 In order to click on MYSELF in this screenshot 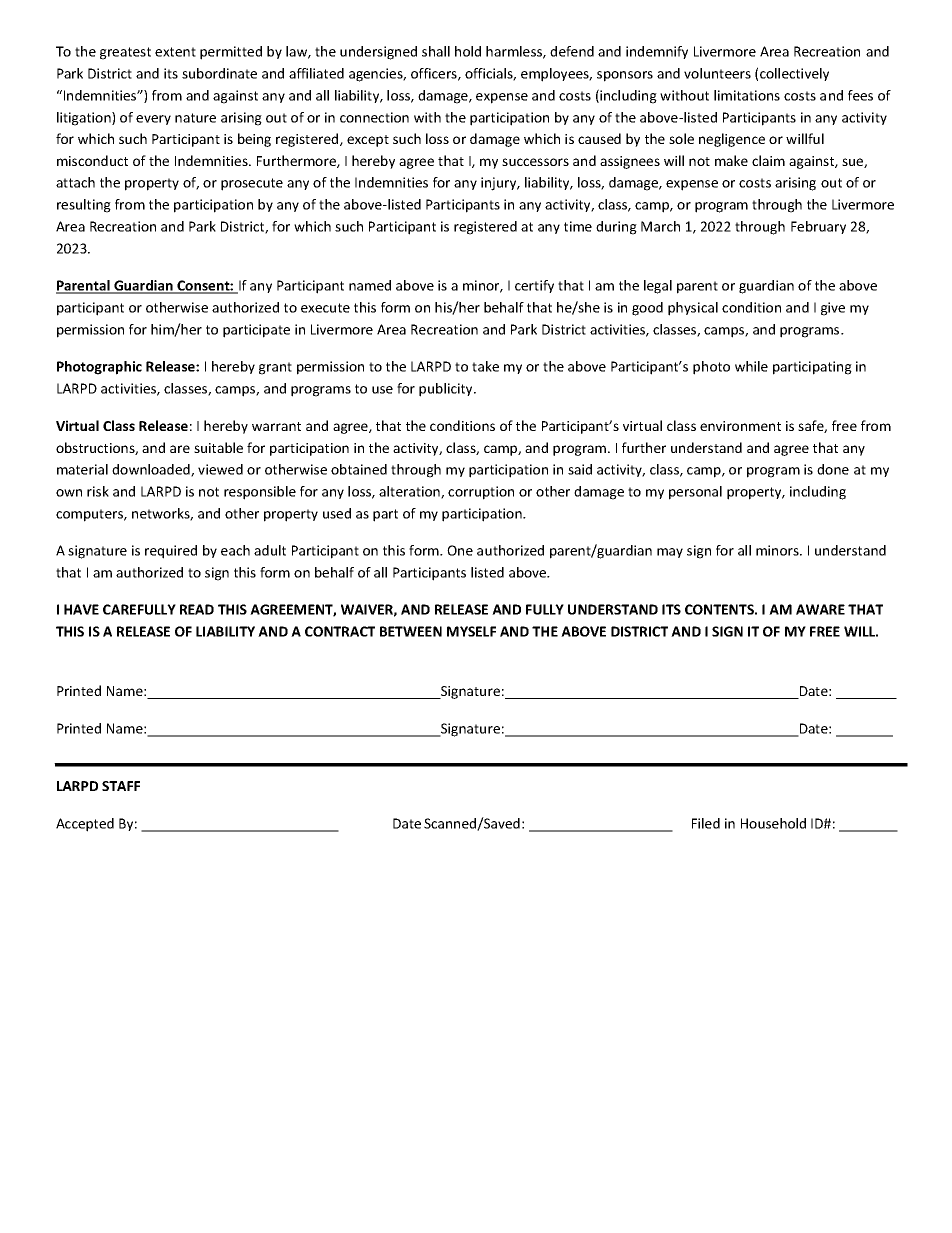, I will do `click(471, 631)`.
